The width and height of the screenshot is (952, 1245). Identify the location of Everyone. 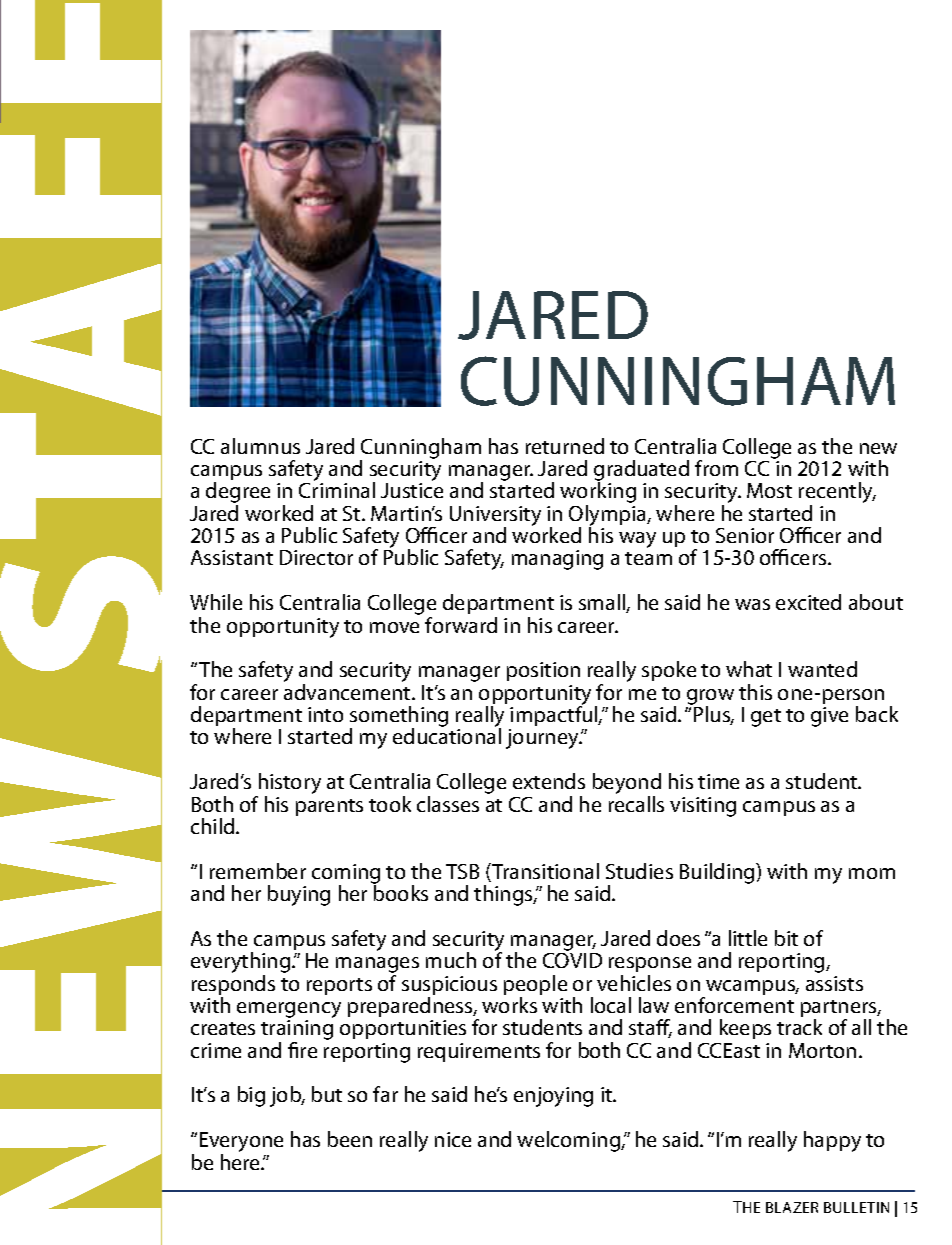
(241, 1143).
